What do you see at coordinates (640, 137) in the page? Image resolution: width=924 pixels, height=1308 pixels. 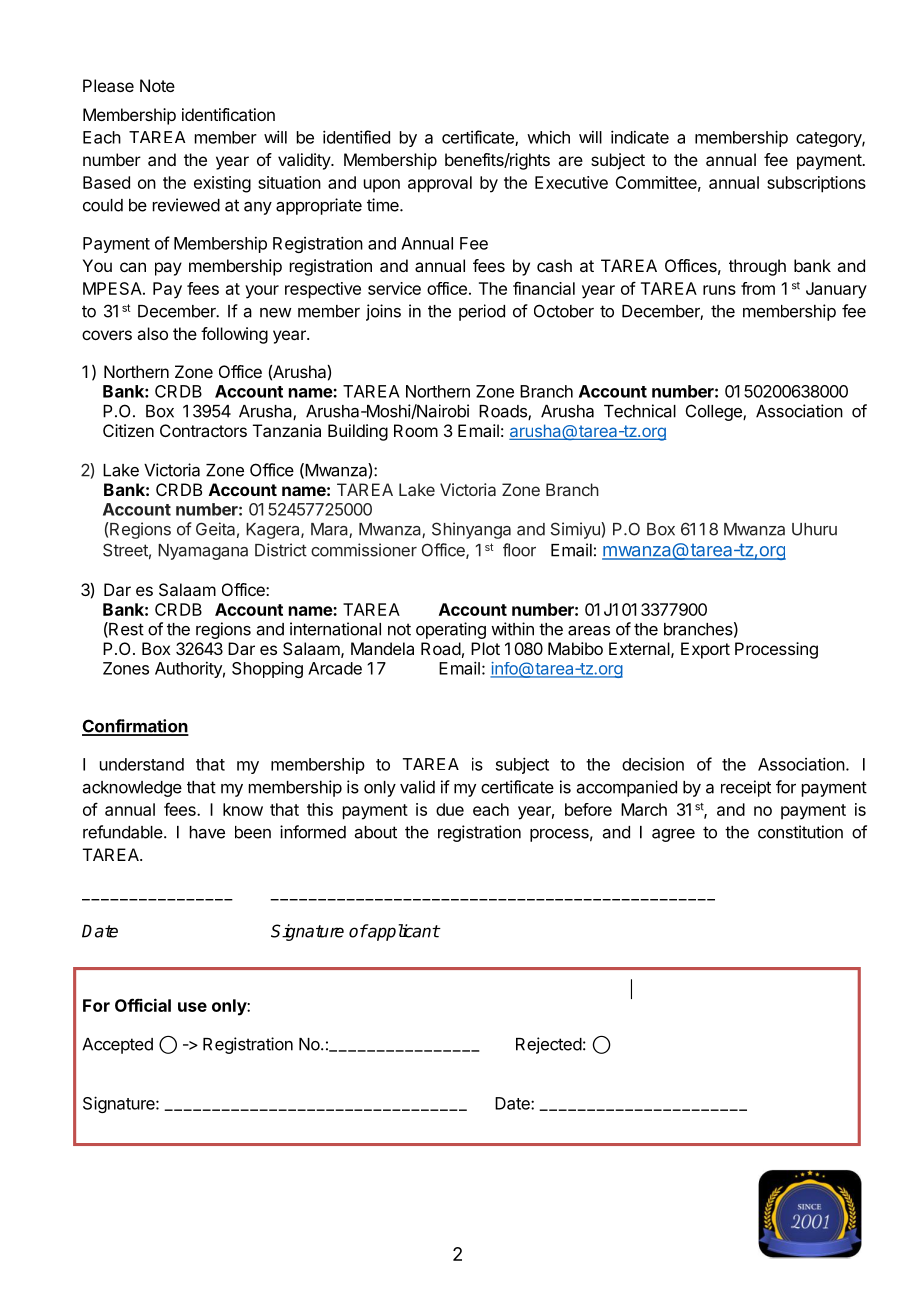 I see `indicate` at bounding box center [640, 137].
